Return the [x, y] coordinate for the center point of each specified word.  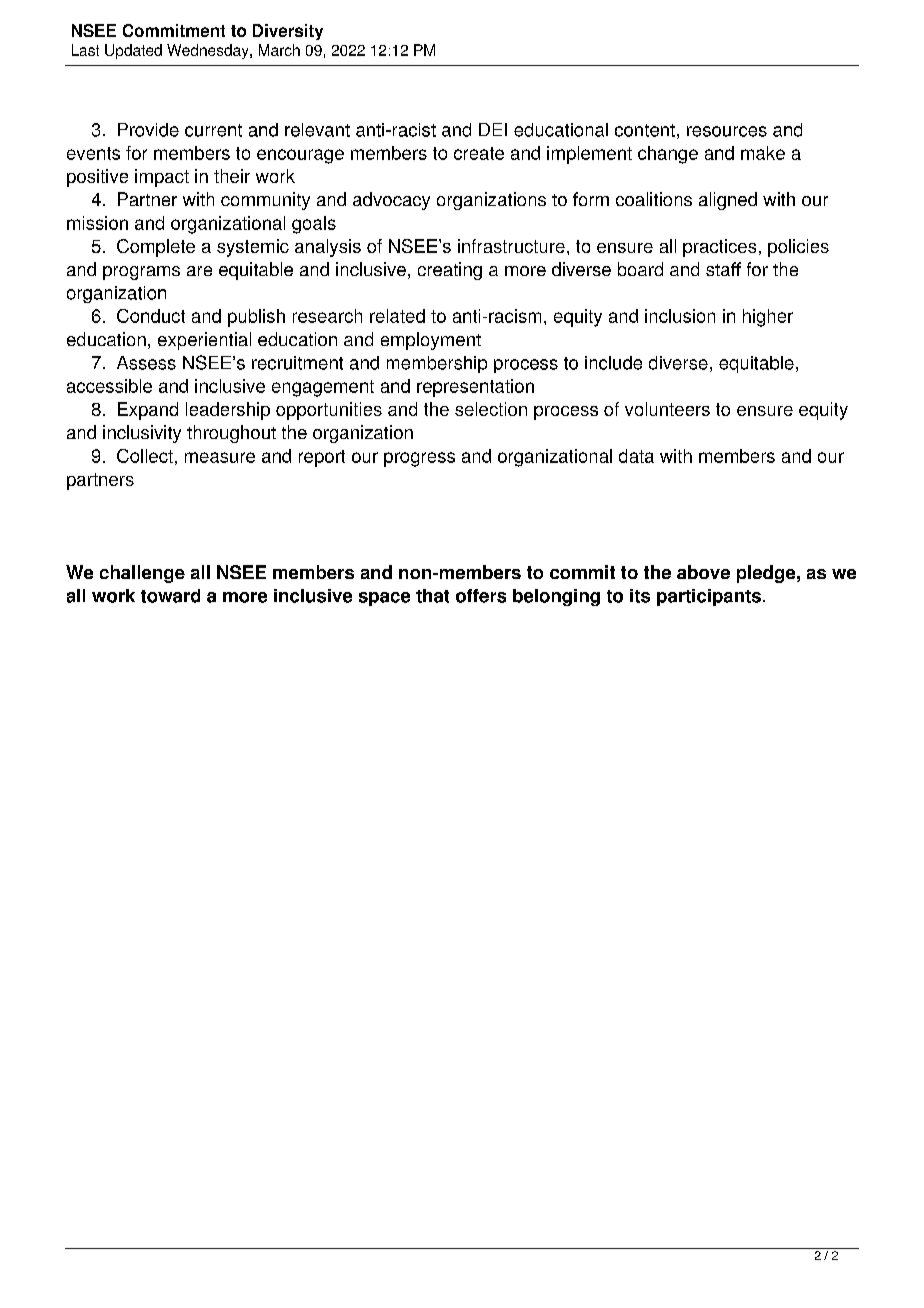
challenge [142, 574]
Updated [133, 51]
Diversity [288, 32]
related [397, 316]
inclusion [680, 316]
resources [727, 131]
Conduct [151, 316]
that [432, 596]
